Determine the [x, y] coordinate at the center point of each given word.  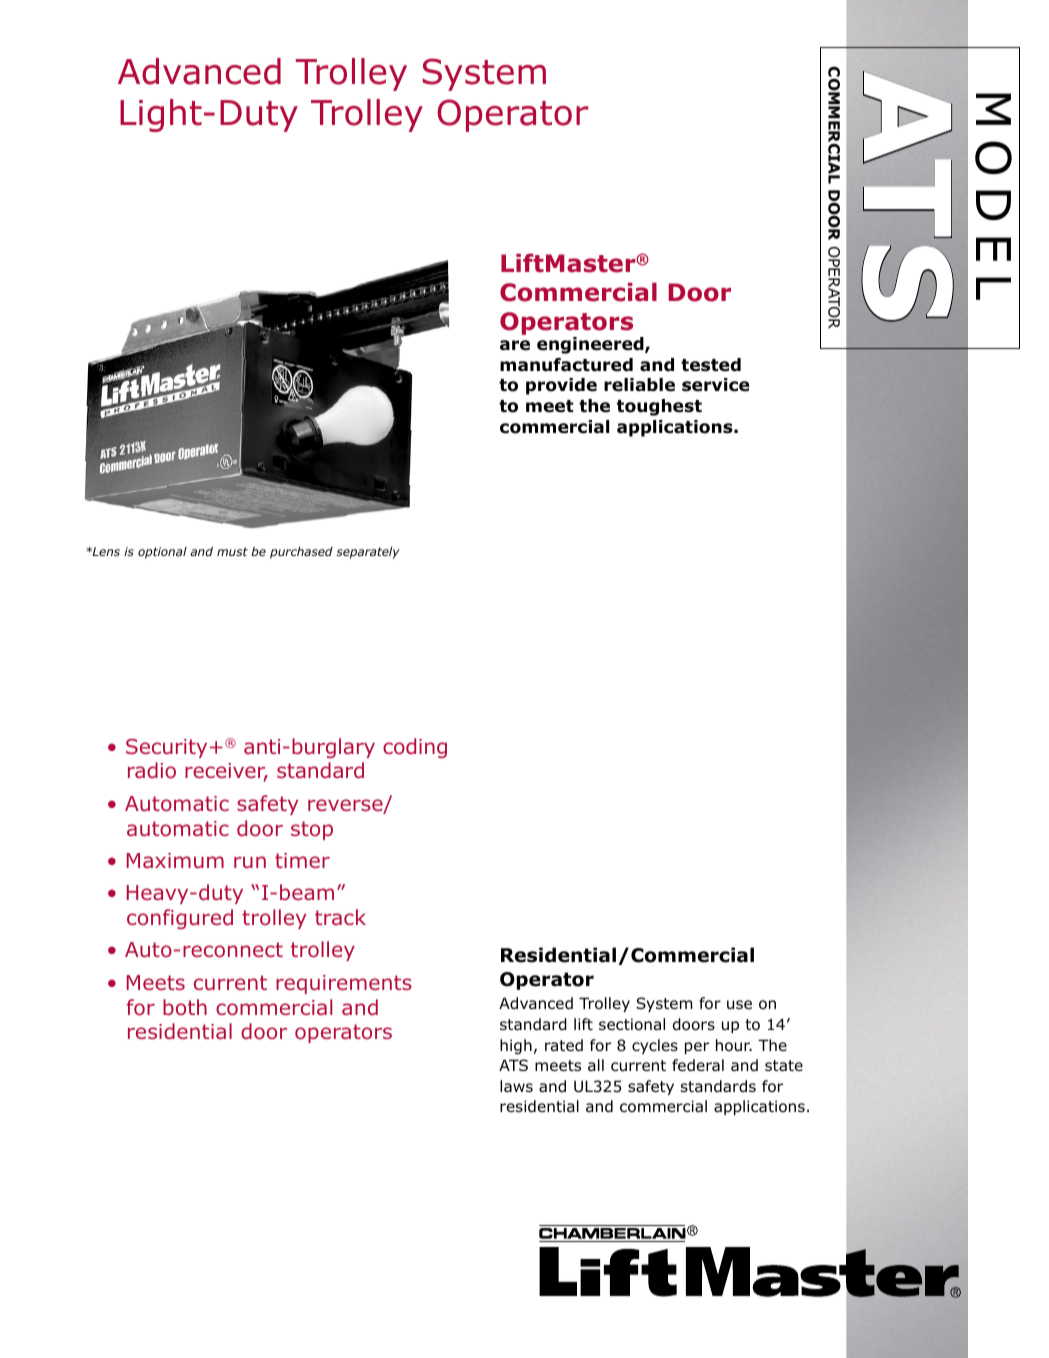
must [232, 551]
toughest [659, 407]
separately [368, 553]
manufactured [566, 365]
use [739, 1004]
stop [312, 830]
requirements [344, 984]
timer [302, 860]
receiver [226, 772]
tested [711, 365]
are [515, 345]
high [516, 1046]
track [340, 917]
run [250, 862]
